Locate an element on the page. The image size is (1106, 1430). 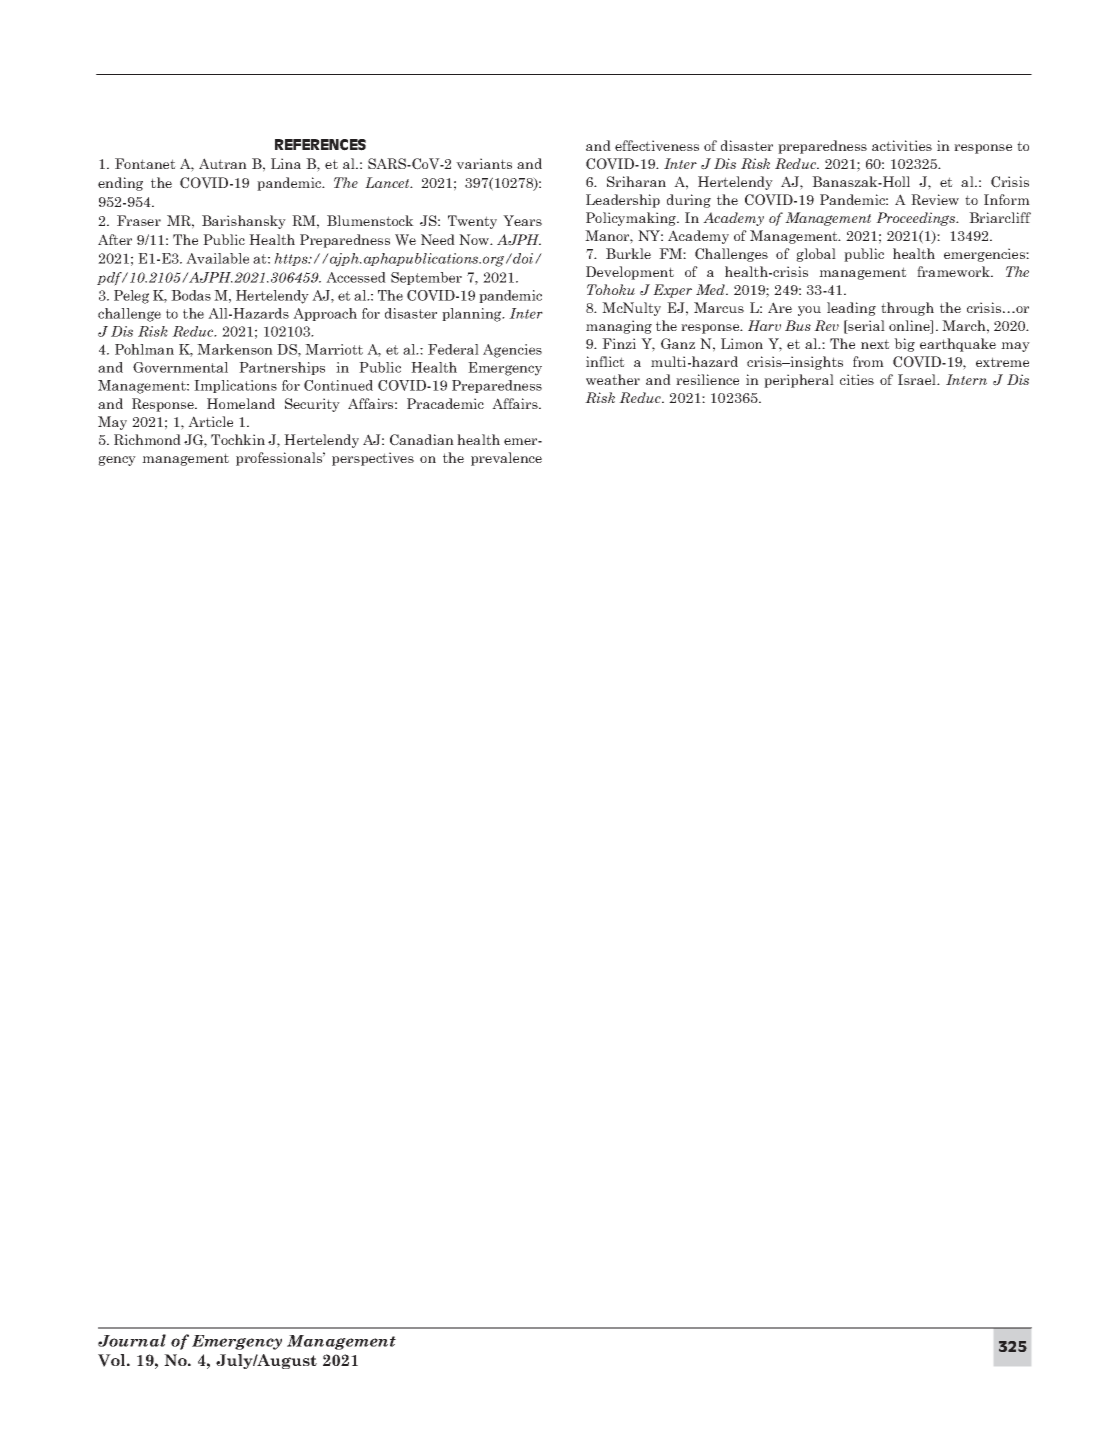
Lina is located at coordinates (286, 163).
